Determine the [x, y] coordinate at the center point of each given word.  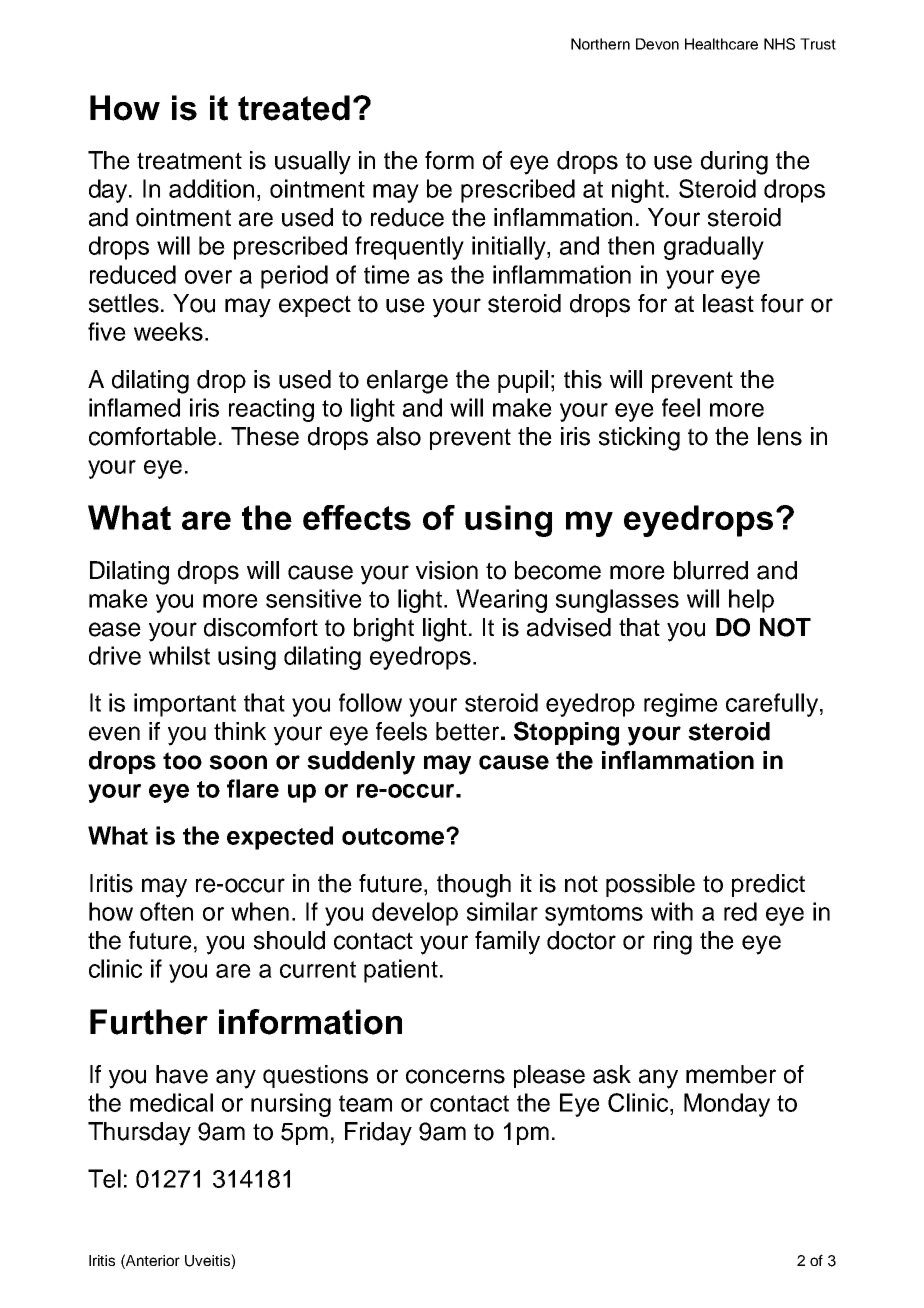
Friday [378, 1134]
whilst [179, 655]
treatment [189, 161]
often [166, 911]
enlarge [407, 382]
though [474, 886]
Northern [600, 44]
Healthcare [721, 44]
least [728, 303]
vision [447, 570]
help [751, 601]
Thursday [139, 1134]
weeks [168, 331]
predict [768, 885]
